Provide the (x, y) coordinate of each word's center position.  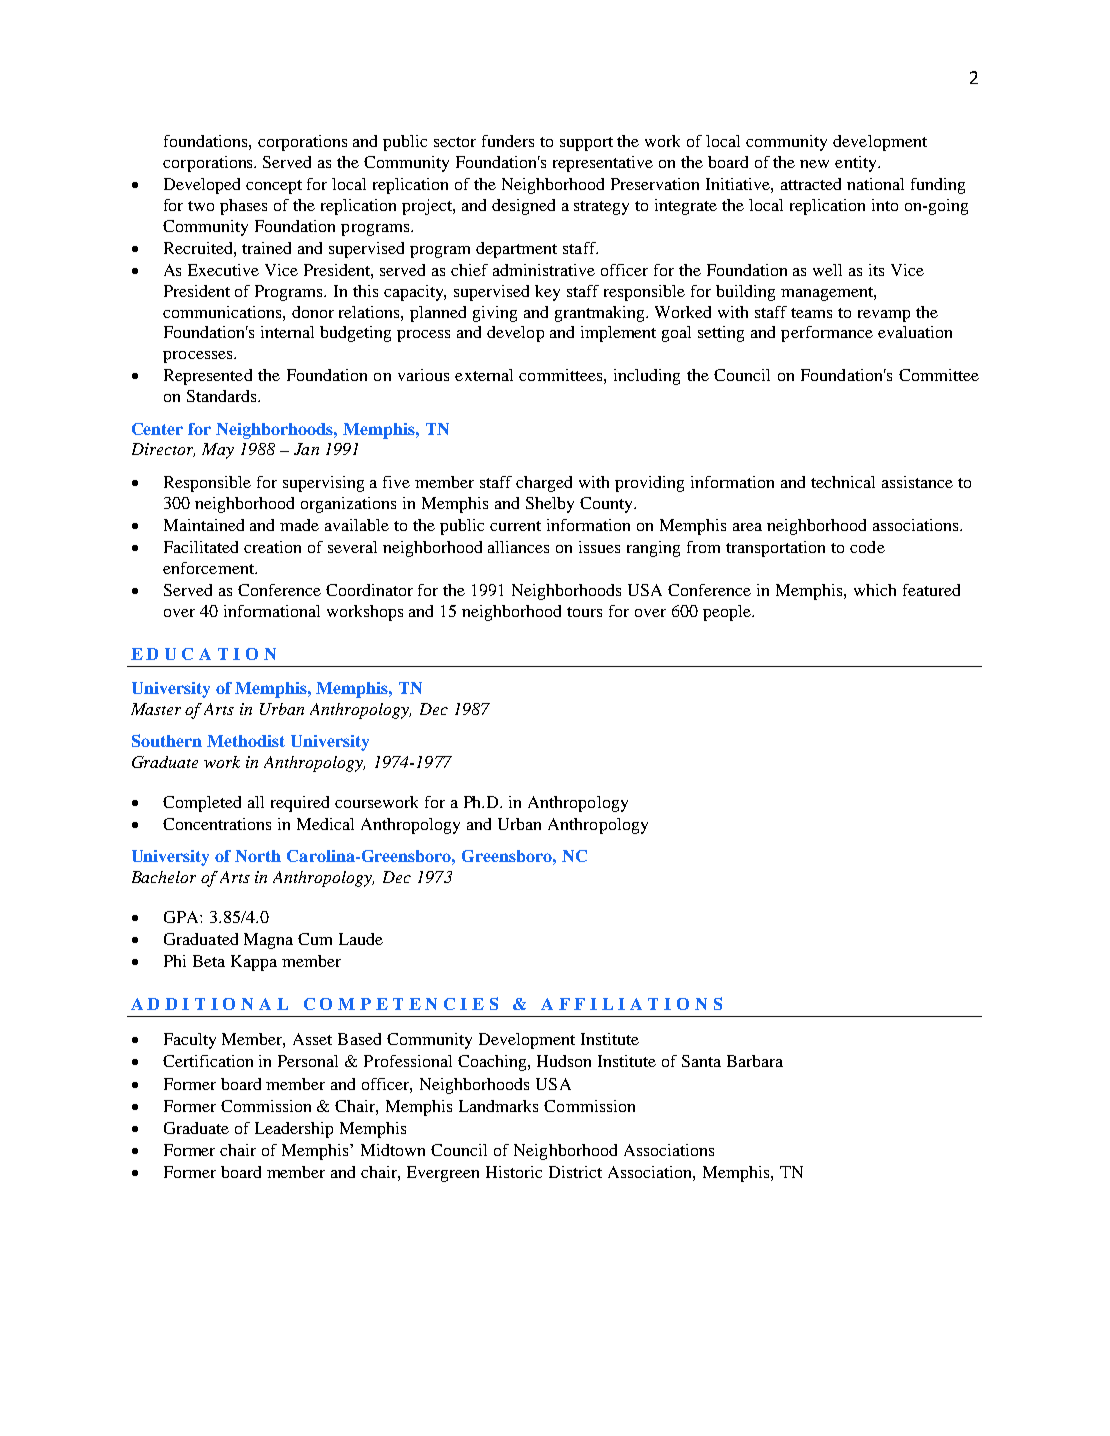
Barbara (755, 1061)
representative (603, 164)
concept (274, 187)
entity (857, 164)
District (575, 1172)
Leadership (294, 1130)
